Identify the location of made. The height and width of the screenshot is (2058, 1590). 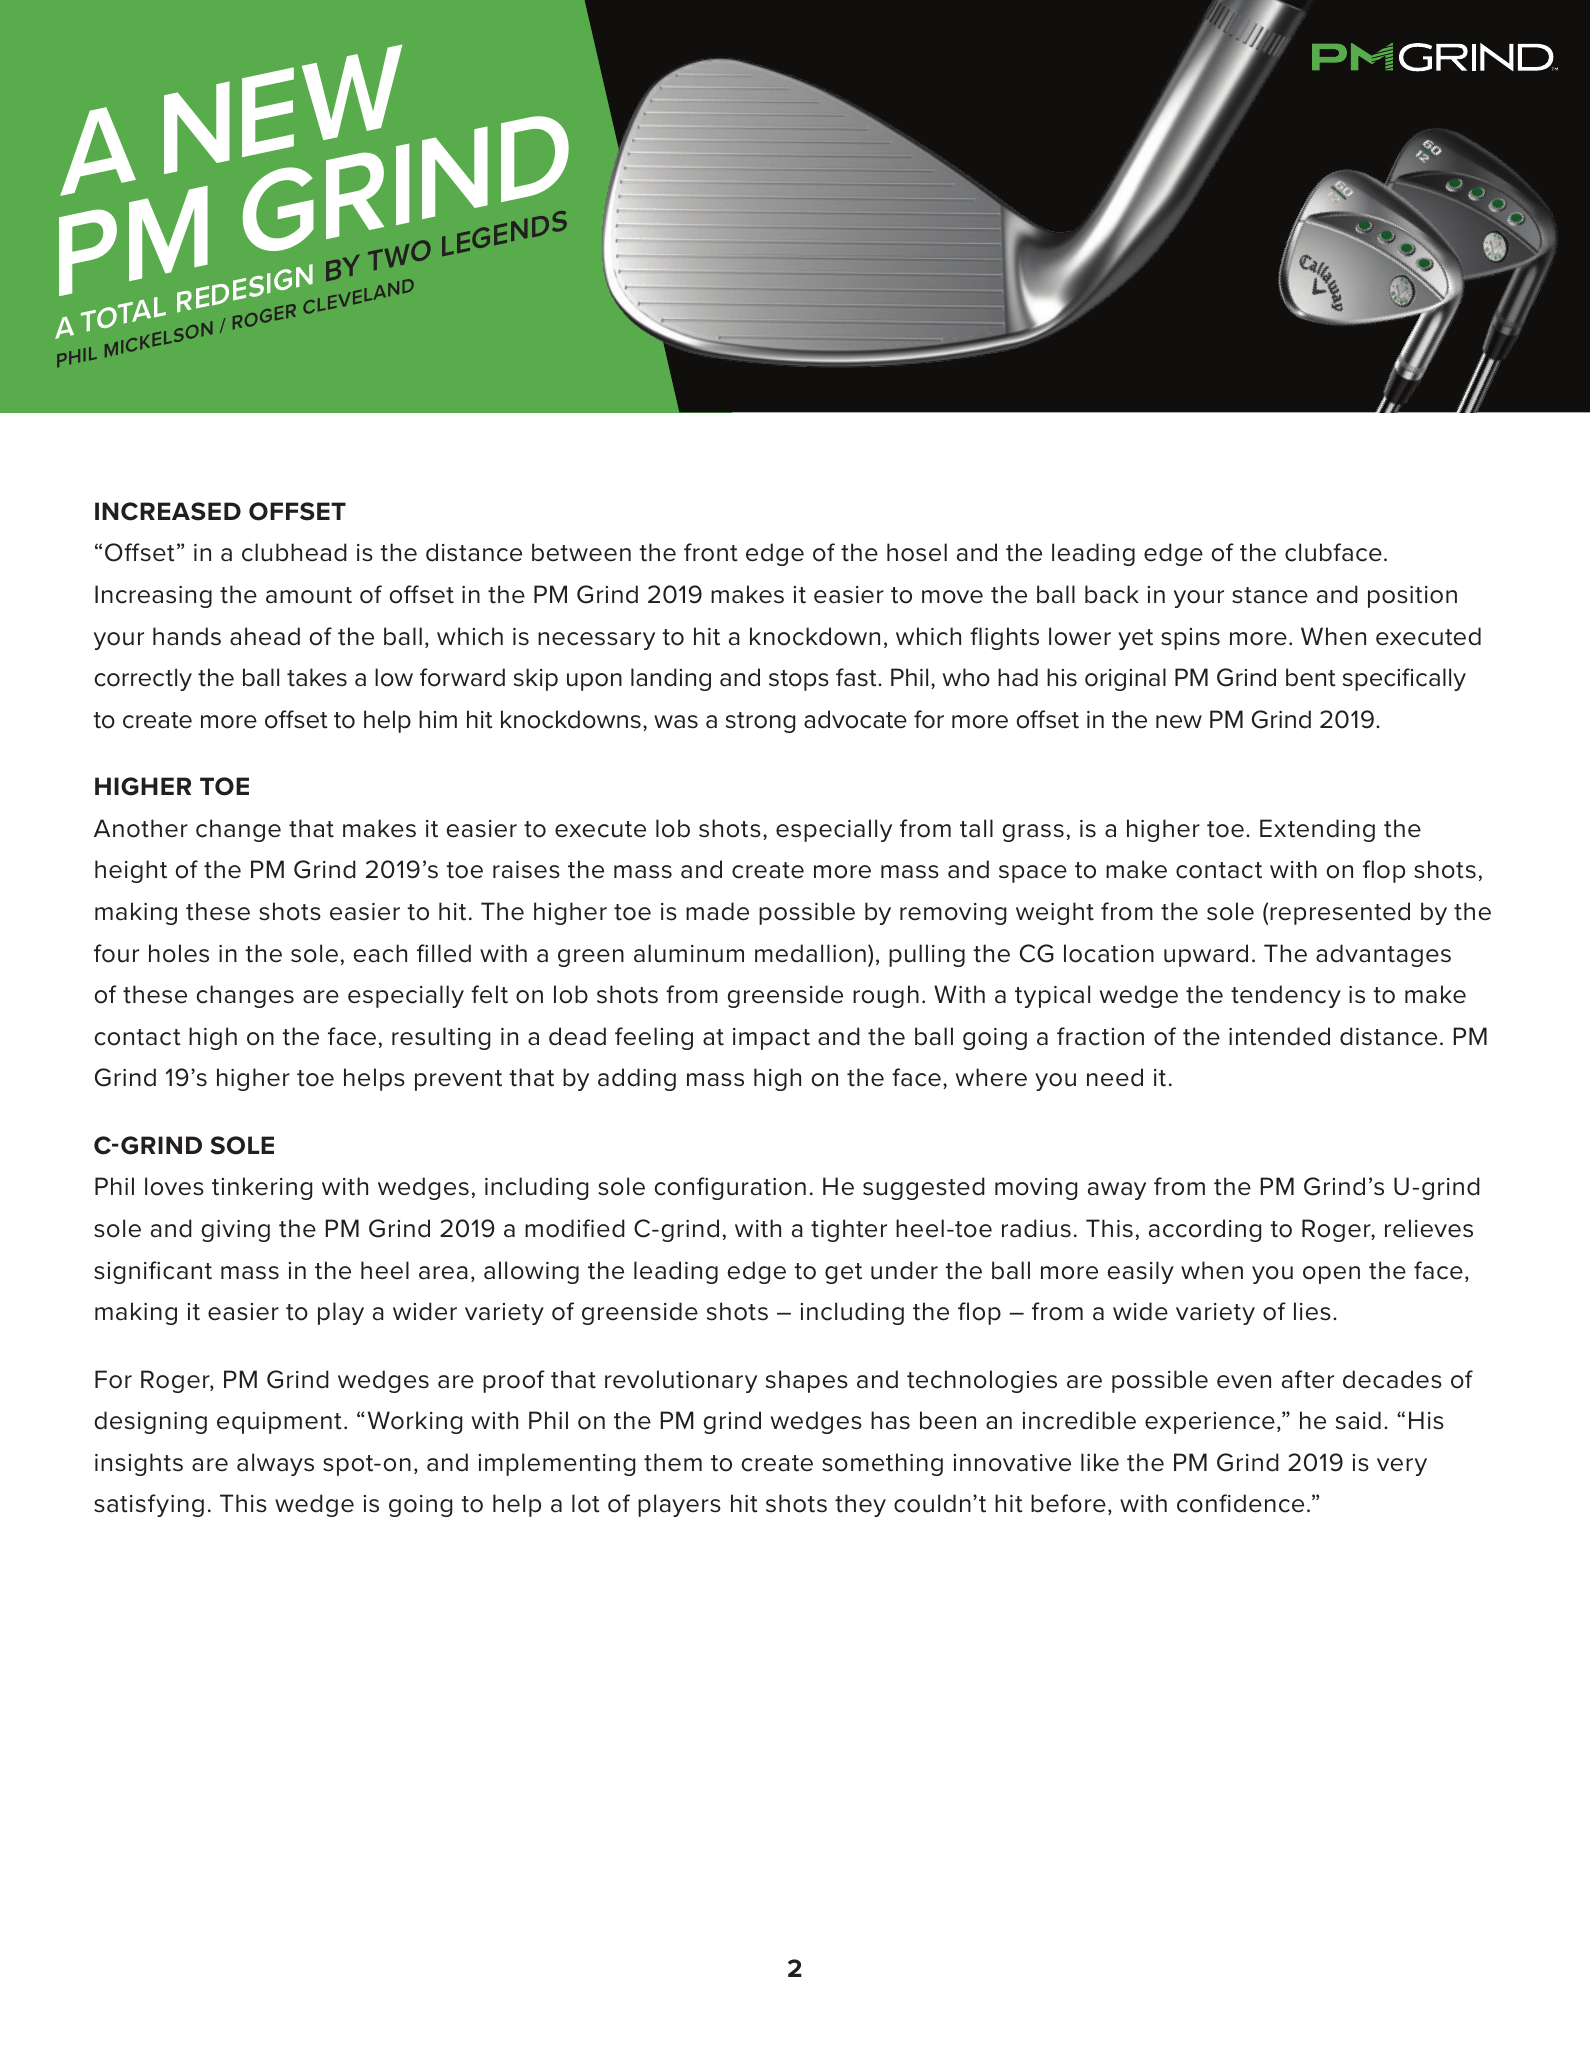
(717, 911).
